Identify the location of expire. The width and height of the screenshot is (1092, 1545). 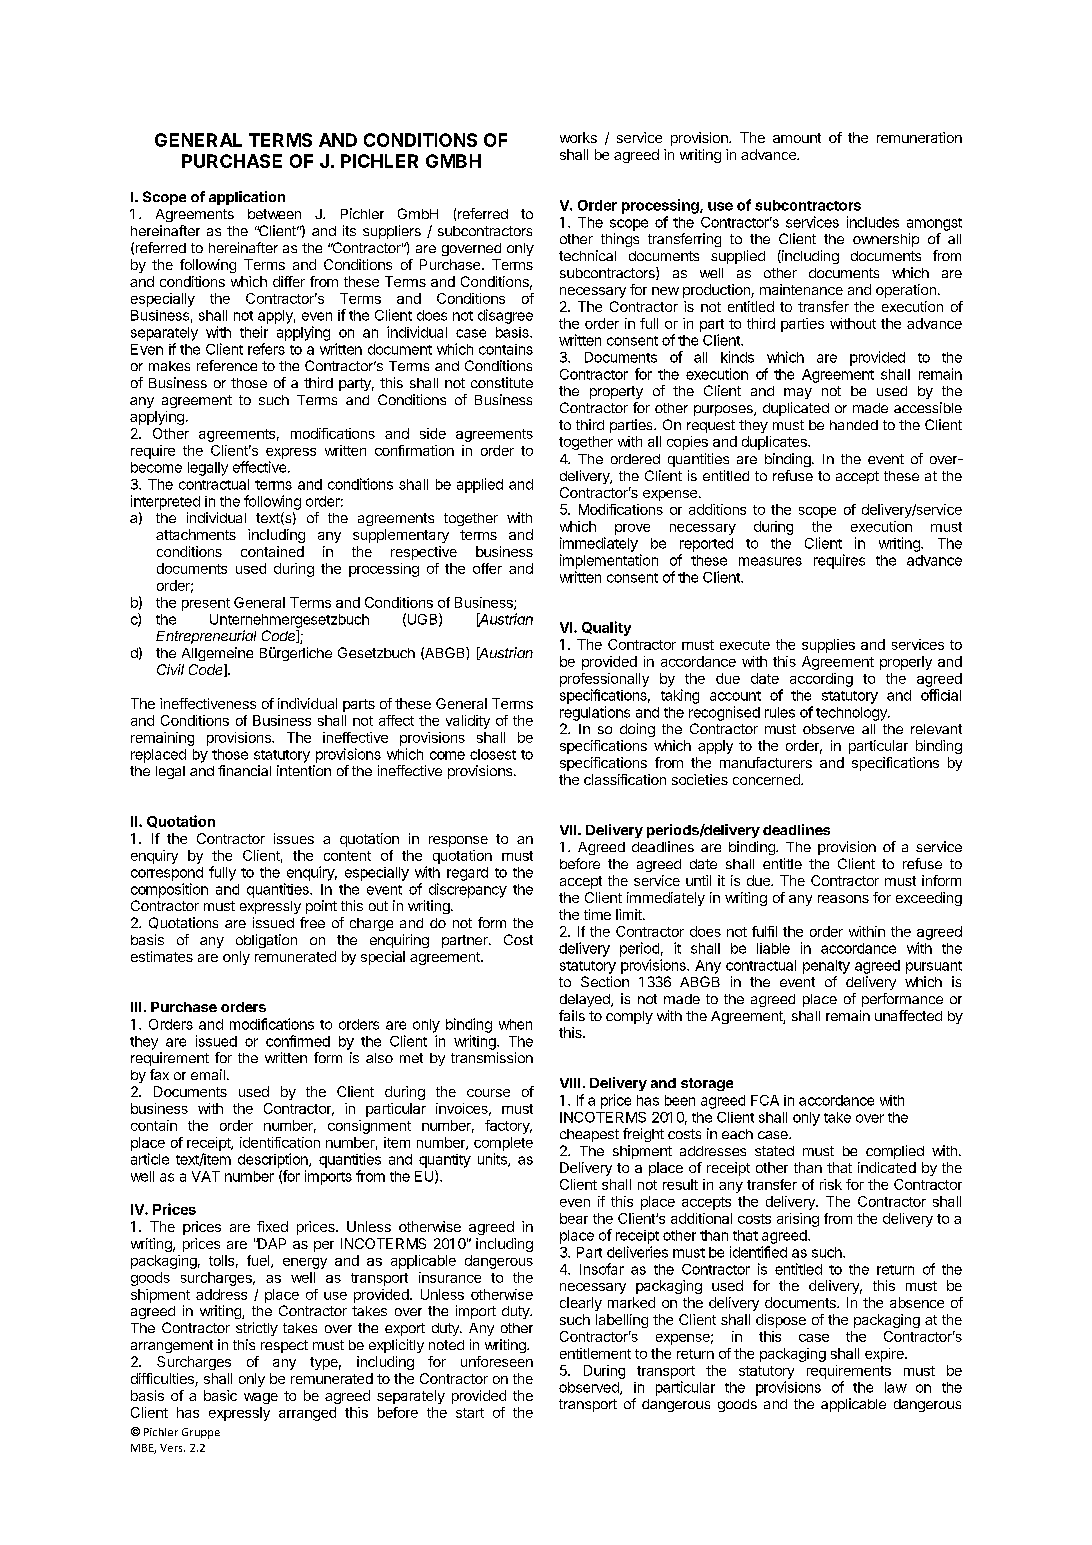
(885, 1355).
